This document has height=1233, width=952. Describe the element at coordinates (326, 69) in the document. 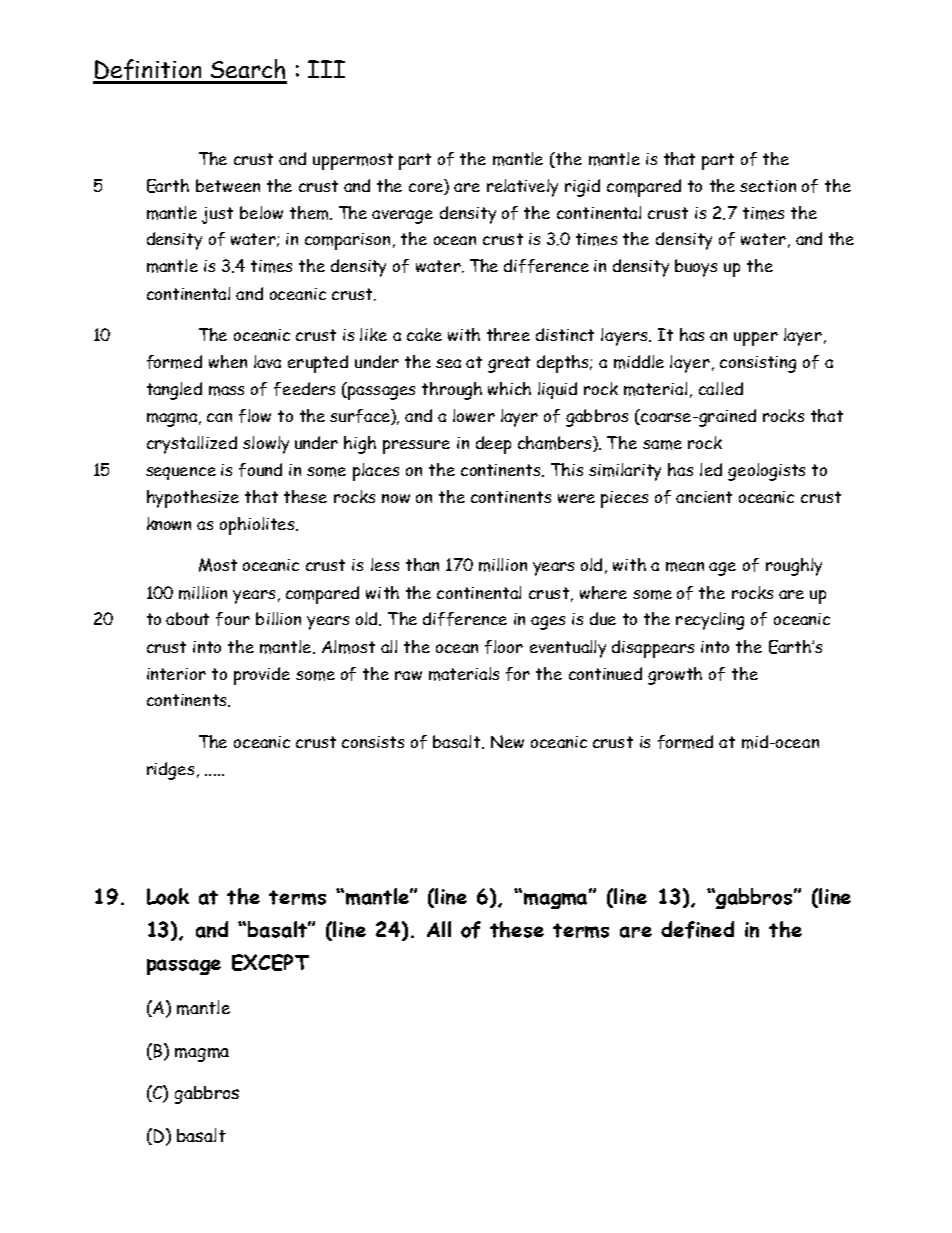

I see `III` at that location.
